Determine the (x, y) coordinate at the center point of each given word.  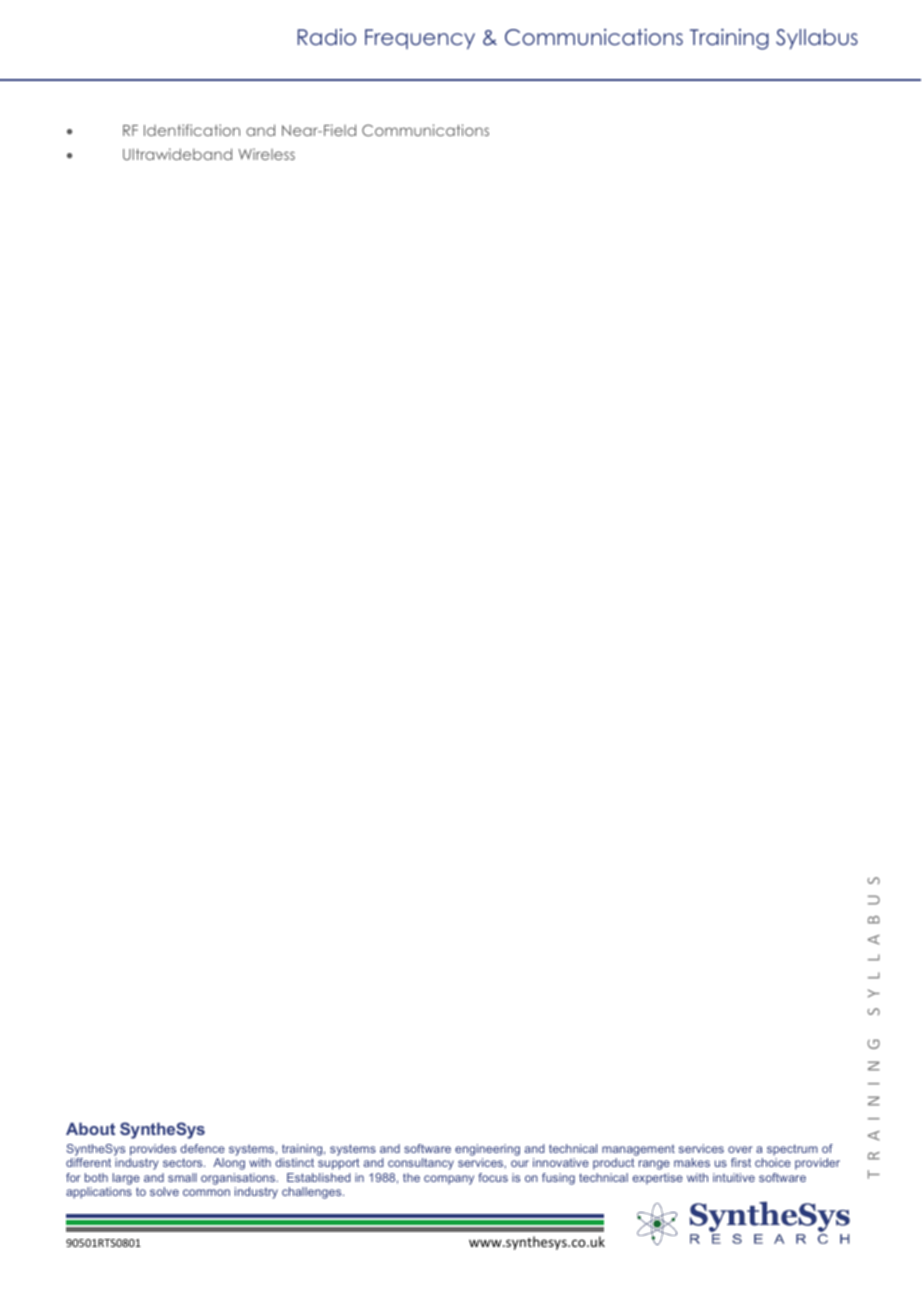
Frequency (420, 39)
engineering (487, 1151)
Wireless (266, 154)
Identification (192, 130)
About (90, 1128)
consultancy (421, 1164)
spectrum (792, 1151)
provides (152, 1151)
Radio (327, 37)
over (740, 1149)
